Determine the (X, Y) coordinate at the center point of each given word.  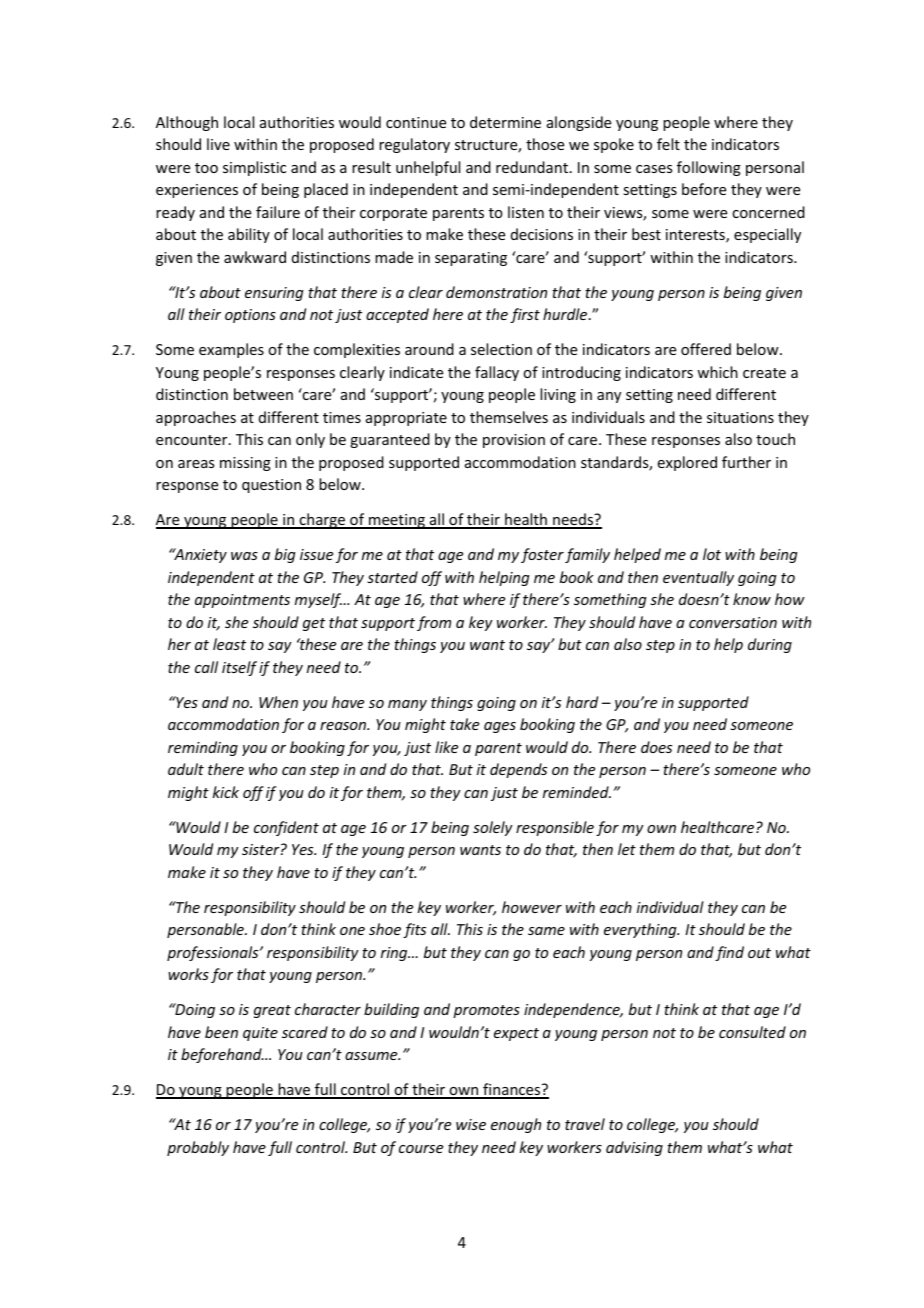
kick (226, 792)
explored (687, 463)
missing (245, 464)
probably (198, 1148)
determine (505, 122)
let (627, 849)
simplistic (254, 168)
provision (514, 441)
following (709, 168)
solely (493, 828)
